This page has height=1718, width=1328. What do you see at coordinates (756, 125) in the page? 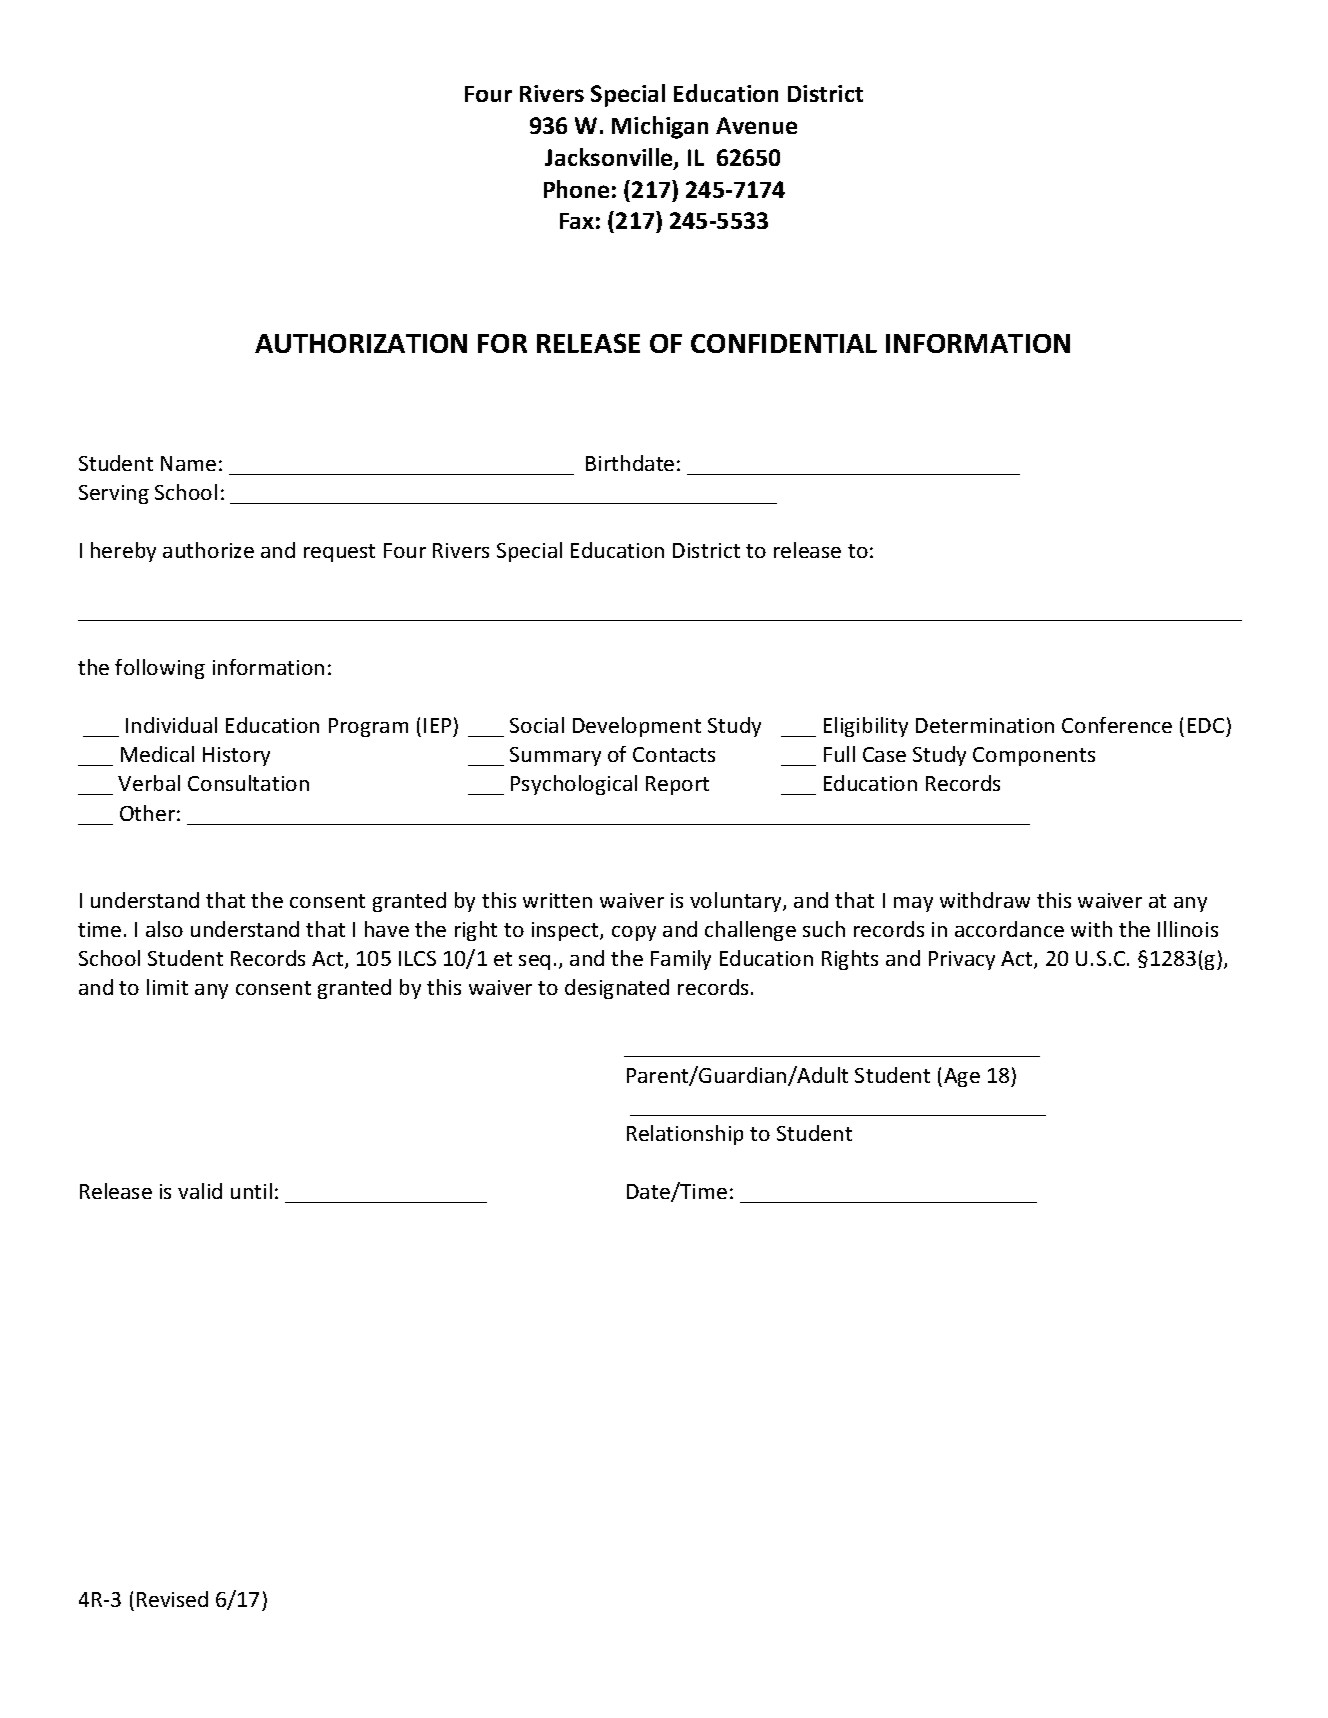
I see `Avenue` at bounding box center [756, 125].
